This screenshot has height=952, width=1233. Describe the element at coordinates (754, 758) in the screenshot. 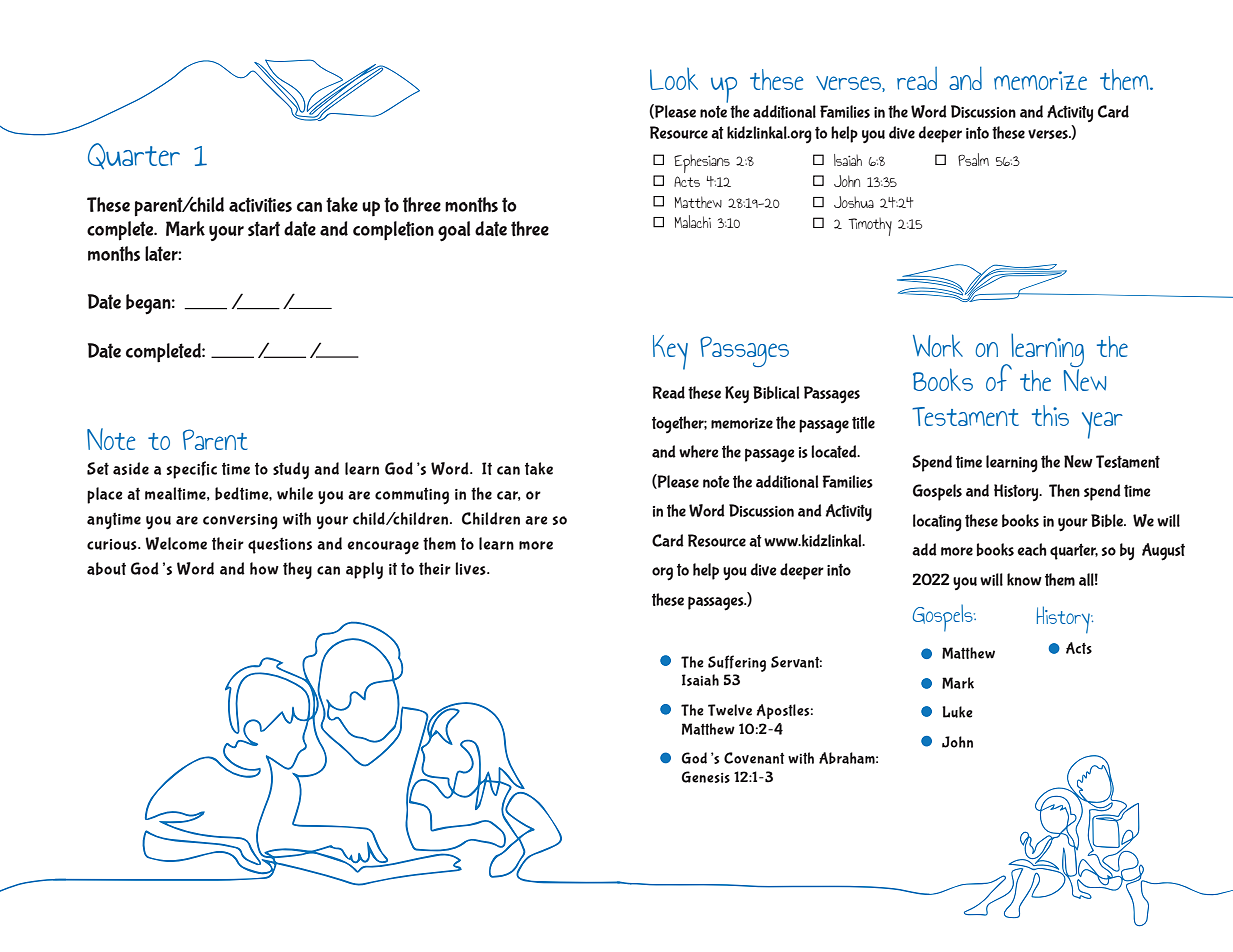

I see `Covenant` at that location.
